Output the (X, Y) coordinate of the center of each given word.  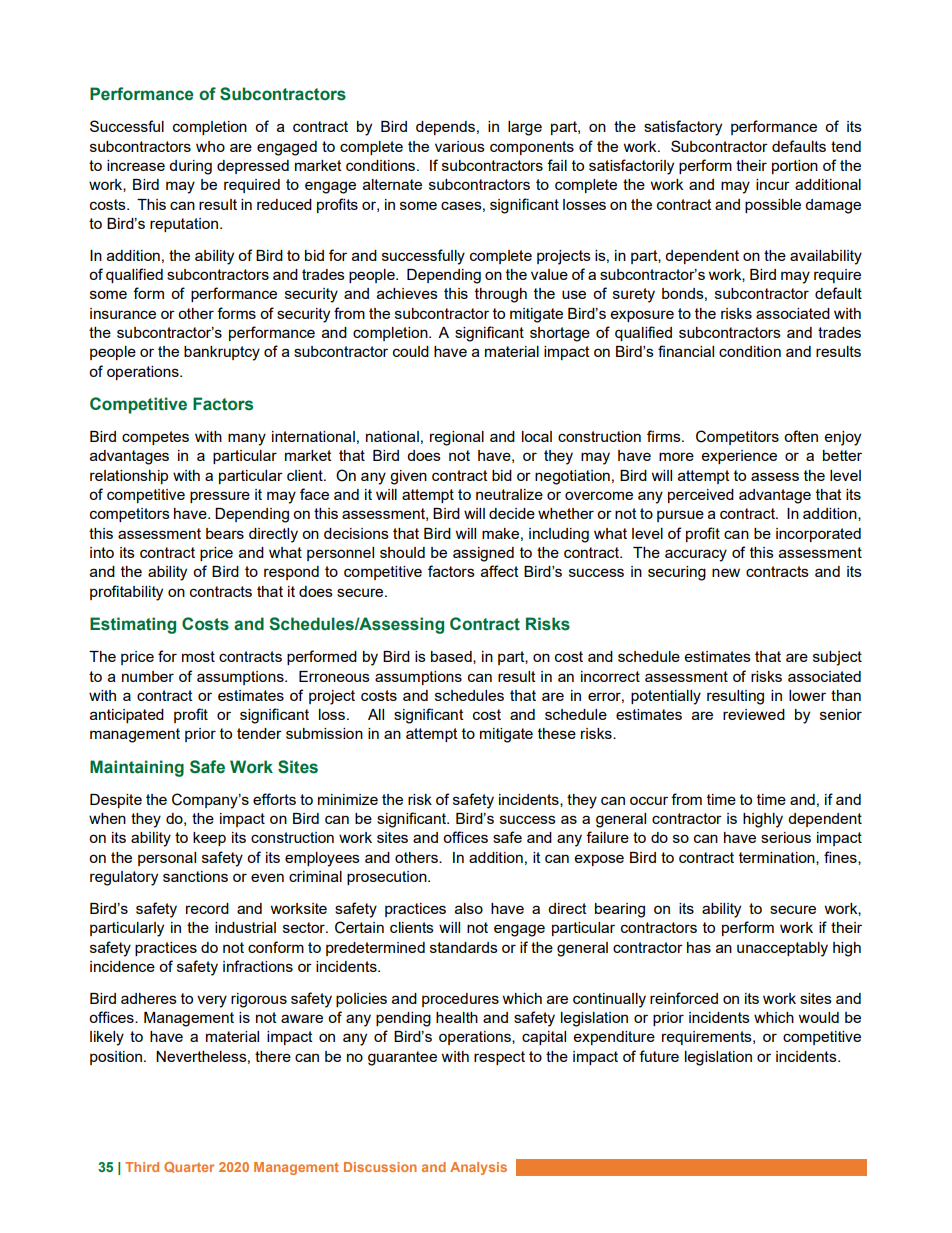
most (198, 656)
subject (837, 658)
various (460, 146)
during (190, 167)
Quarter (189, 1167)
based (452, 657)
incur (773, 184)
